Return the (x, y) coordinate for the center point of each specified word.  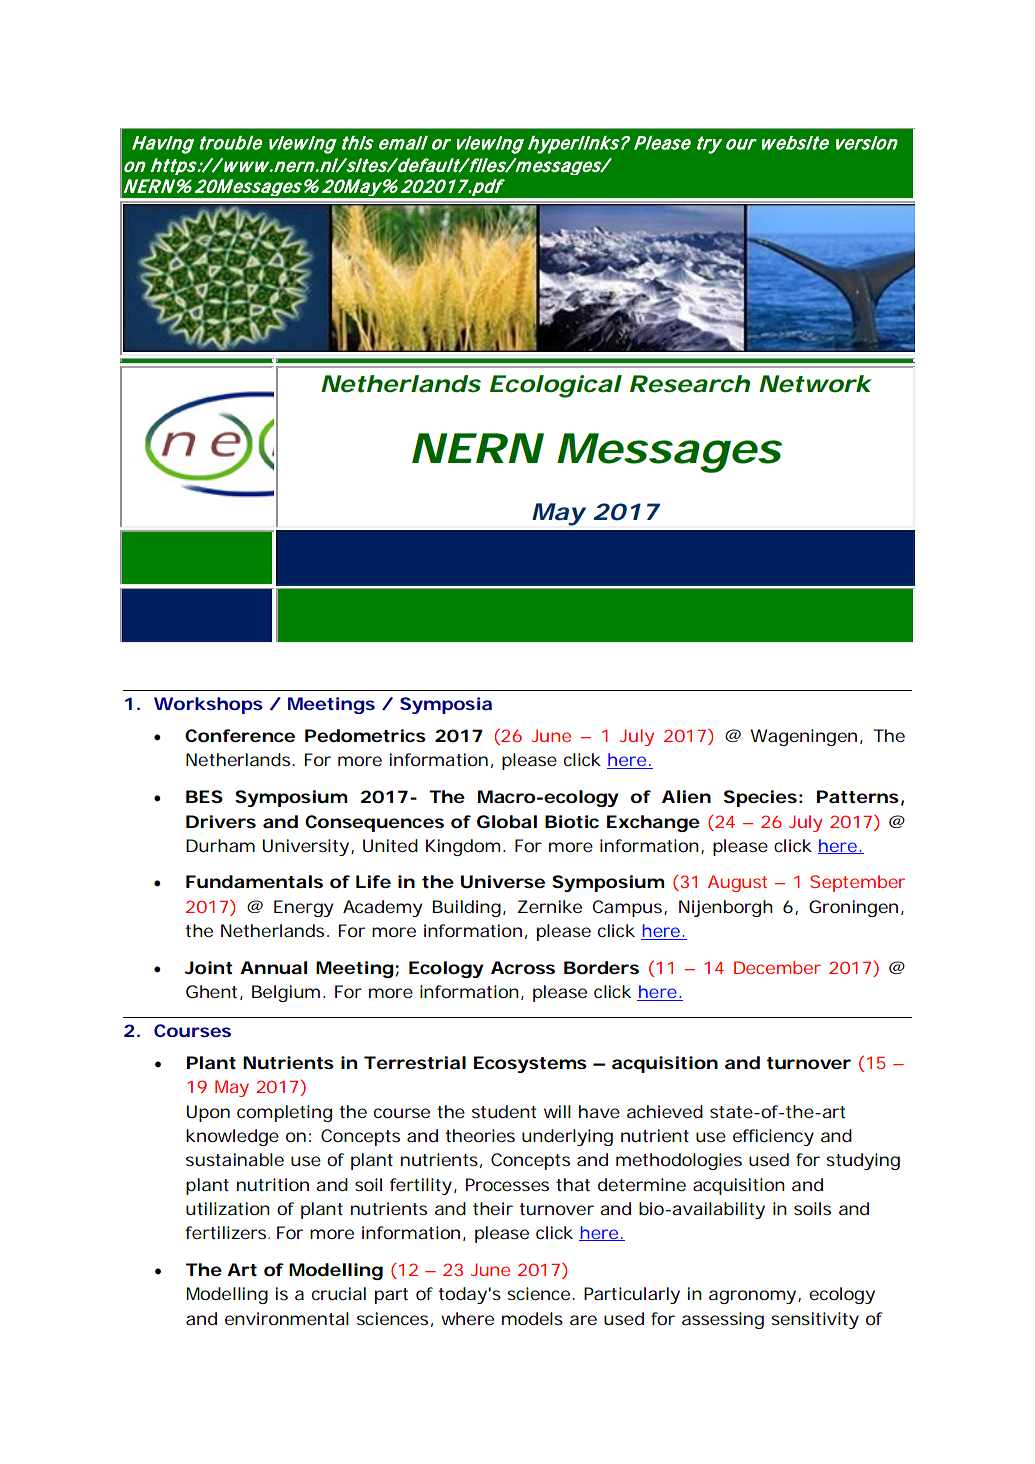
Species (760, 798)
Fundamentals (254, 881)
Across (523, 967)
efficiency (773, 1137)
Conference (240, 735)
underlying (567, 1137)
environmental (287, 1318)
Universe (503, 881)
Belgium (286, 993)
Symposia (446, 705)
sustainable (235, 1159)
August (737, 883)
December (777, 967)
